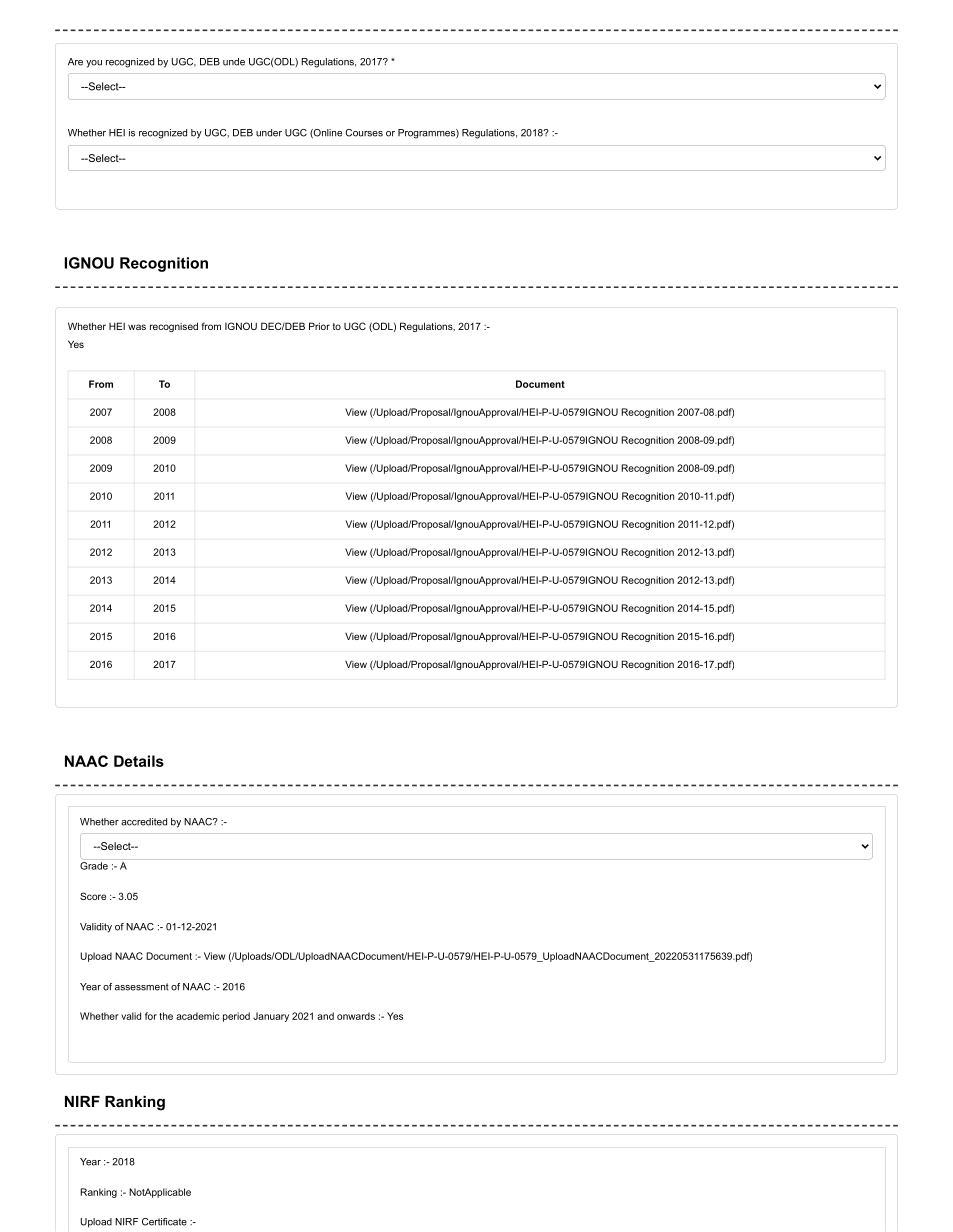  I want to click on Courses, so click(364, 133).
